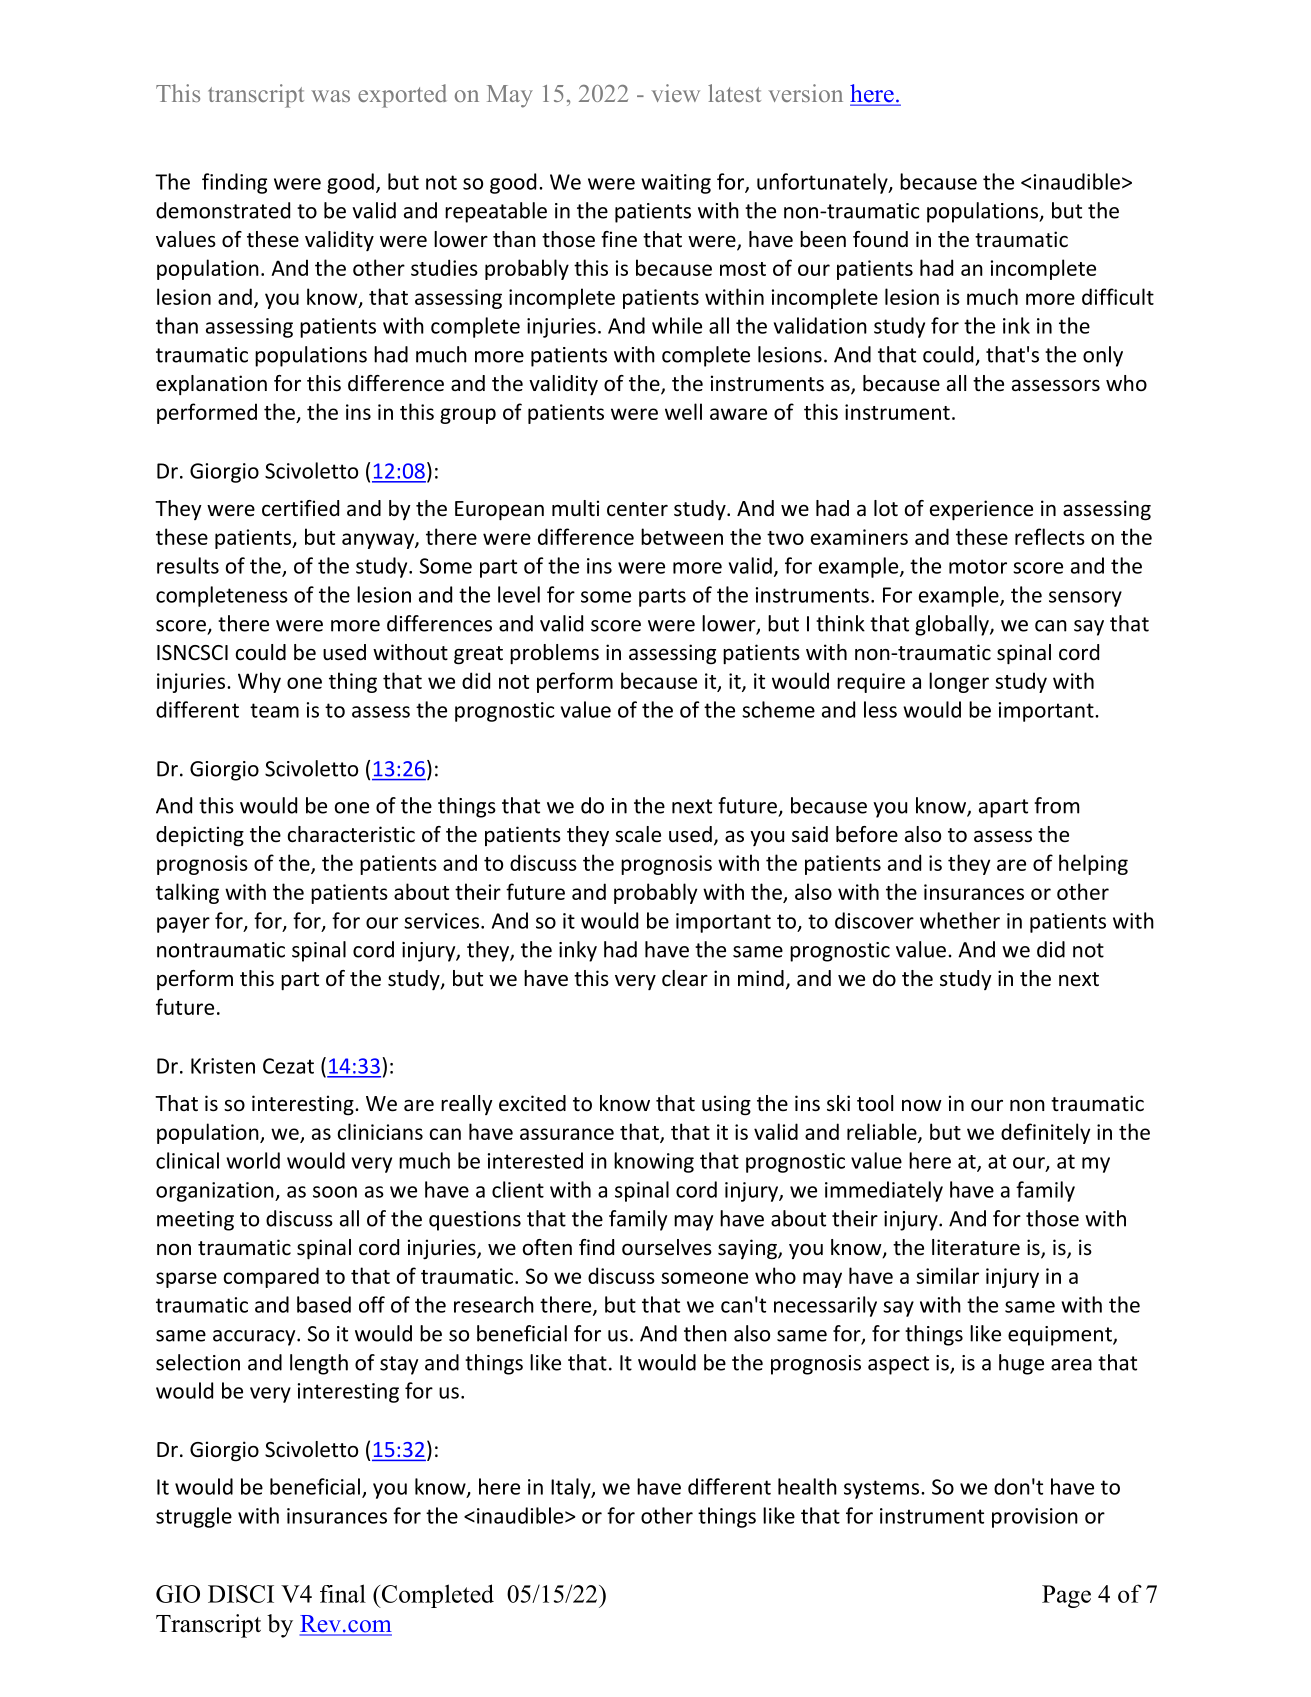  I want to click on team, so click(274, 710).
